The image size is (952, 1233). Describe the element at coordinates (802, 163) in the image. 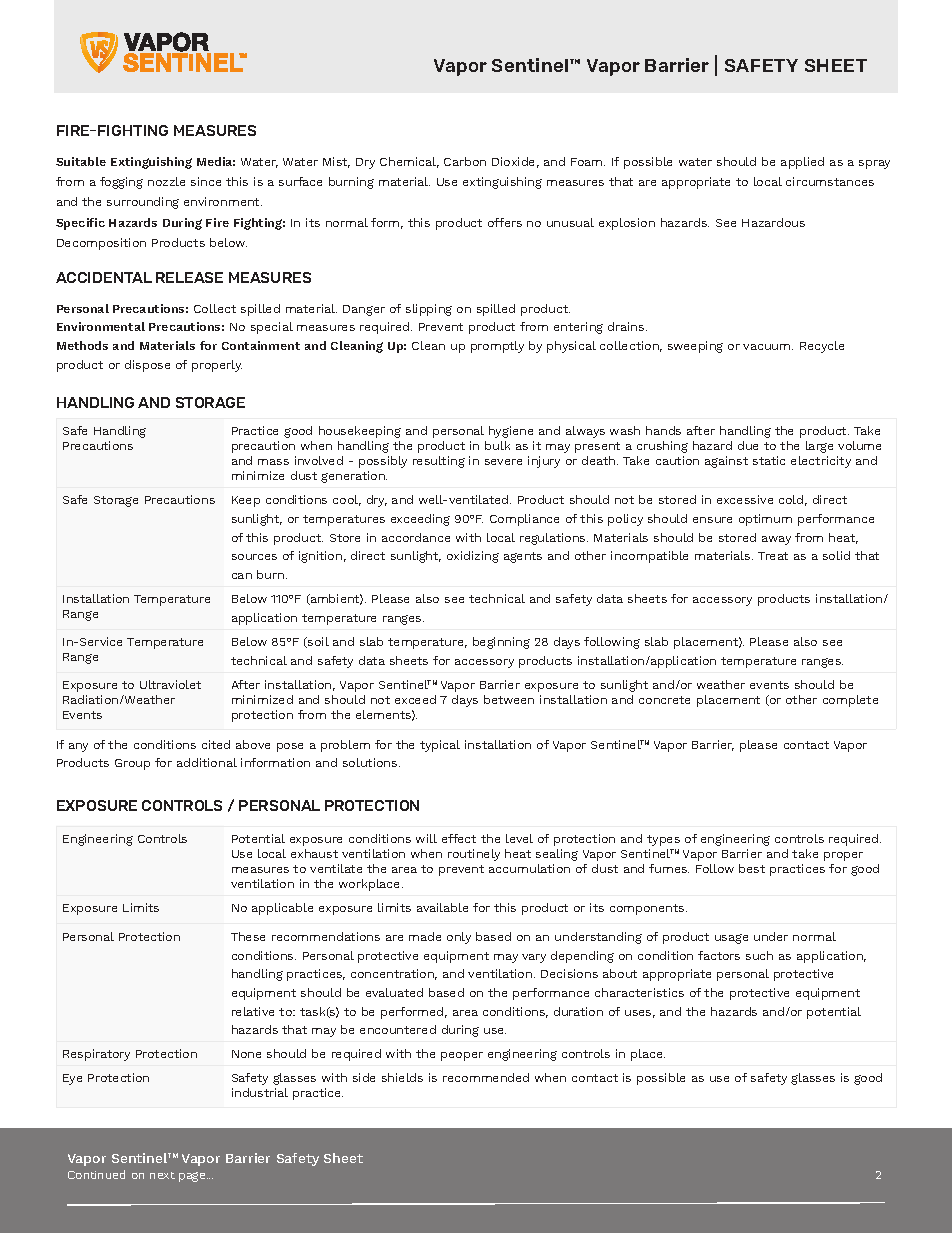

I see `applied` at that location.
